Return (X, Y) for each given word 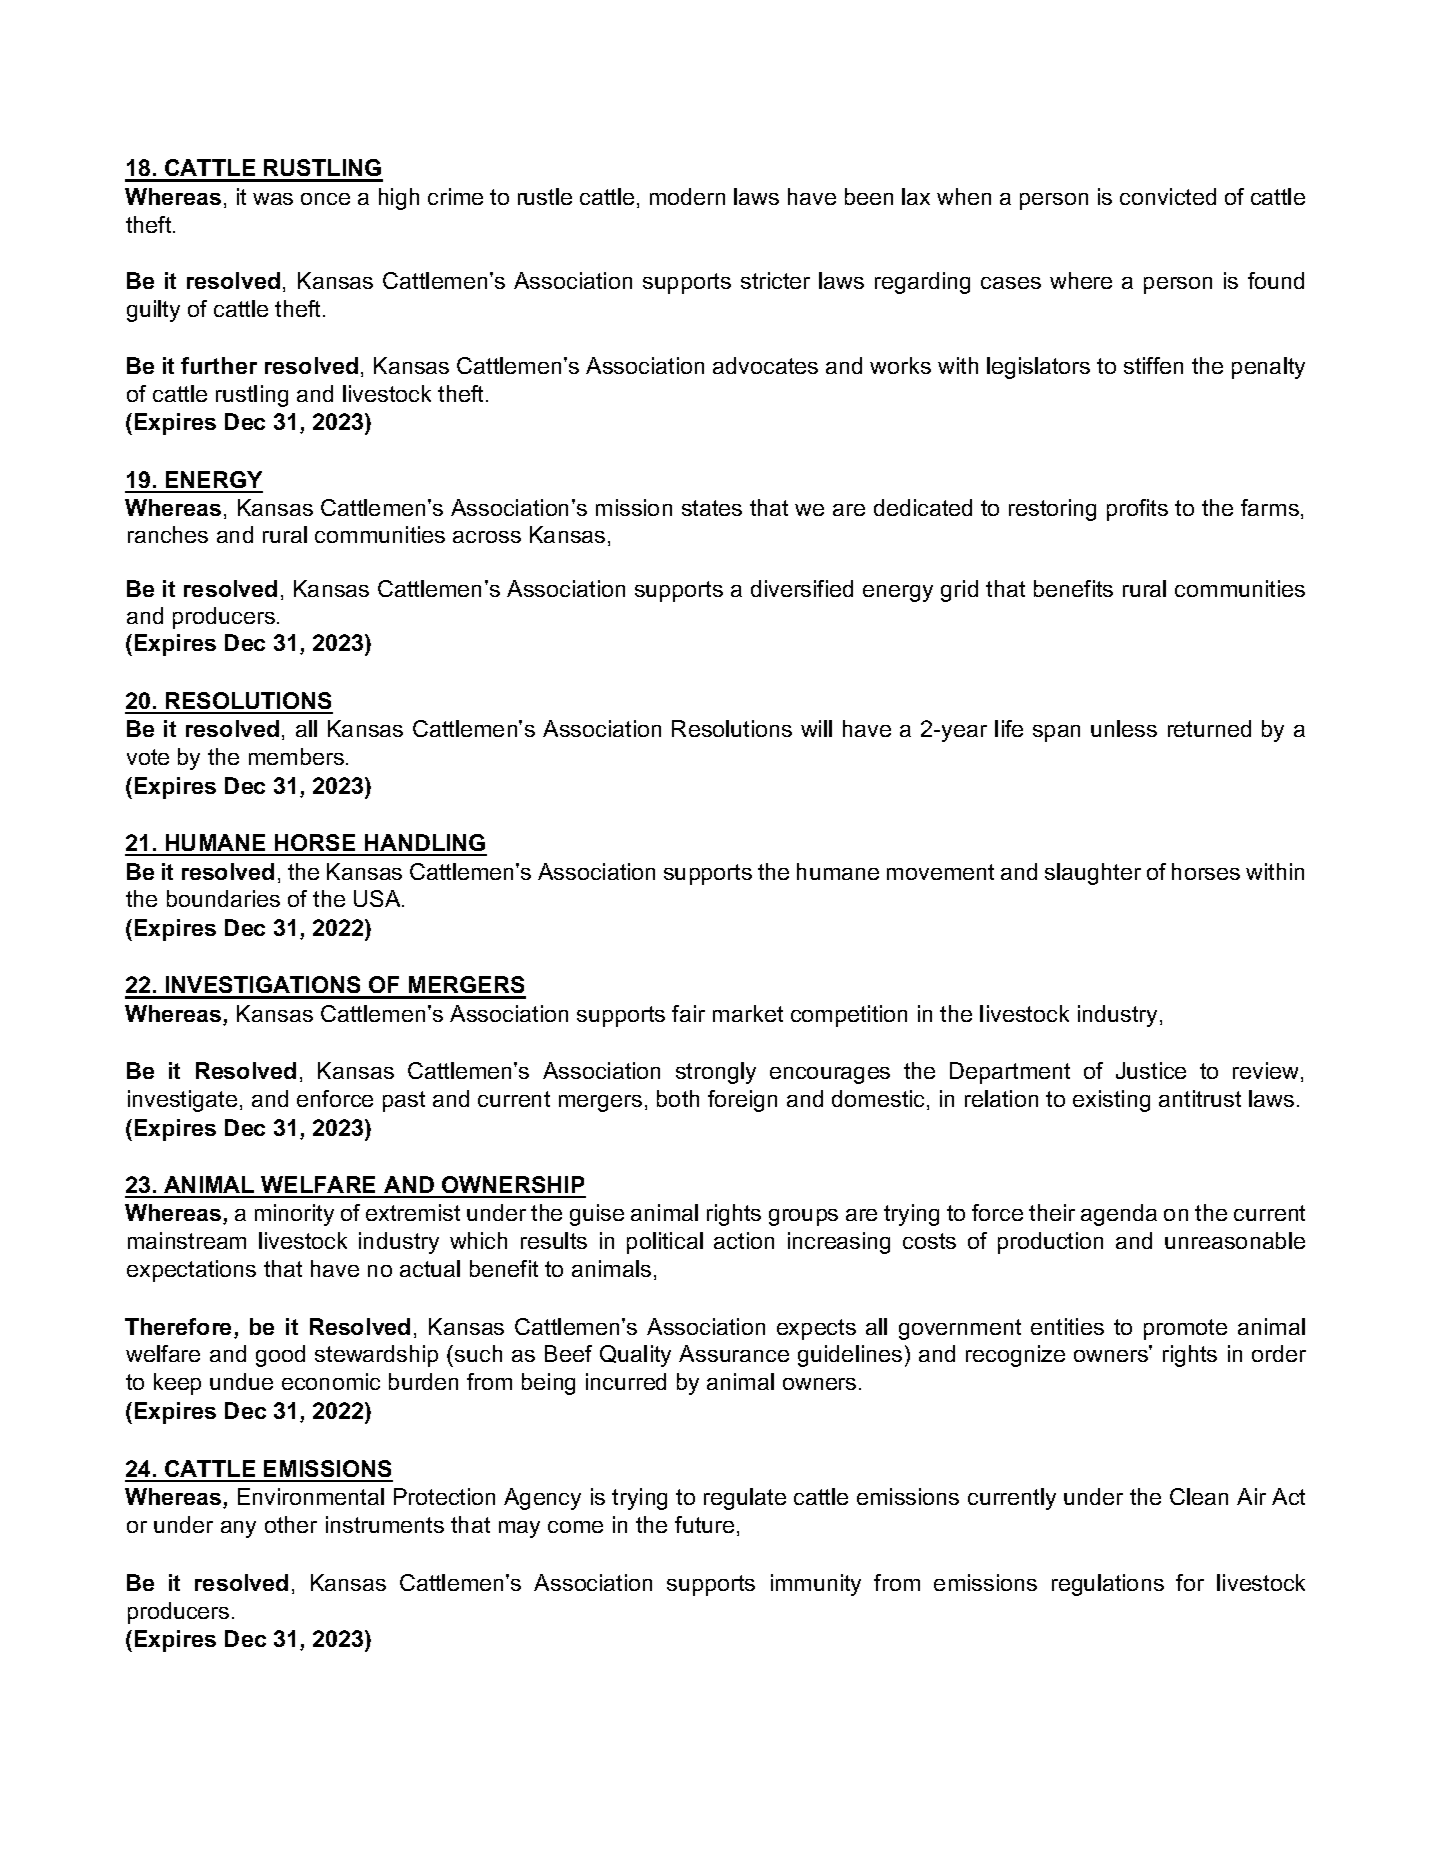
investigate (182, 1101)
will (816, 728)
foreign (742, 1101)
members (296, 756)
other (291, 1524)
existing (1111, 1101)
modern (687, 196)
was (273, 199)
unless (1124, 728)
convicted (1168, 196)
